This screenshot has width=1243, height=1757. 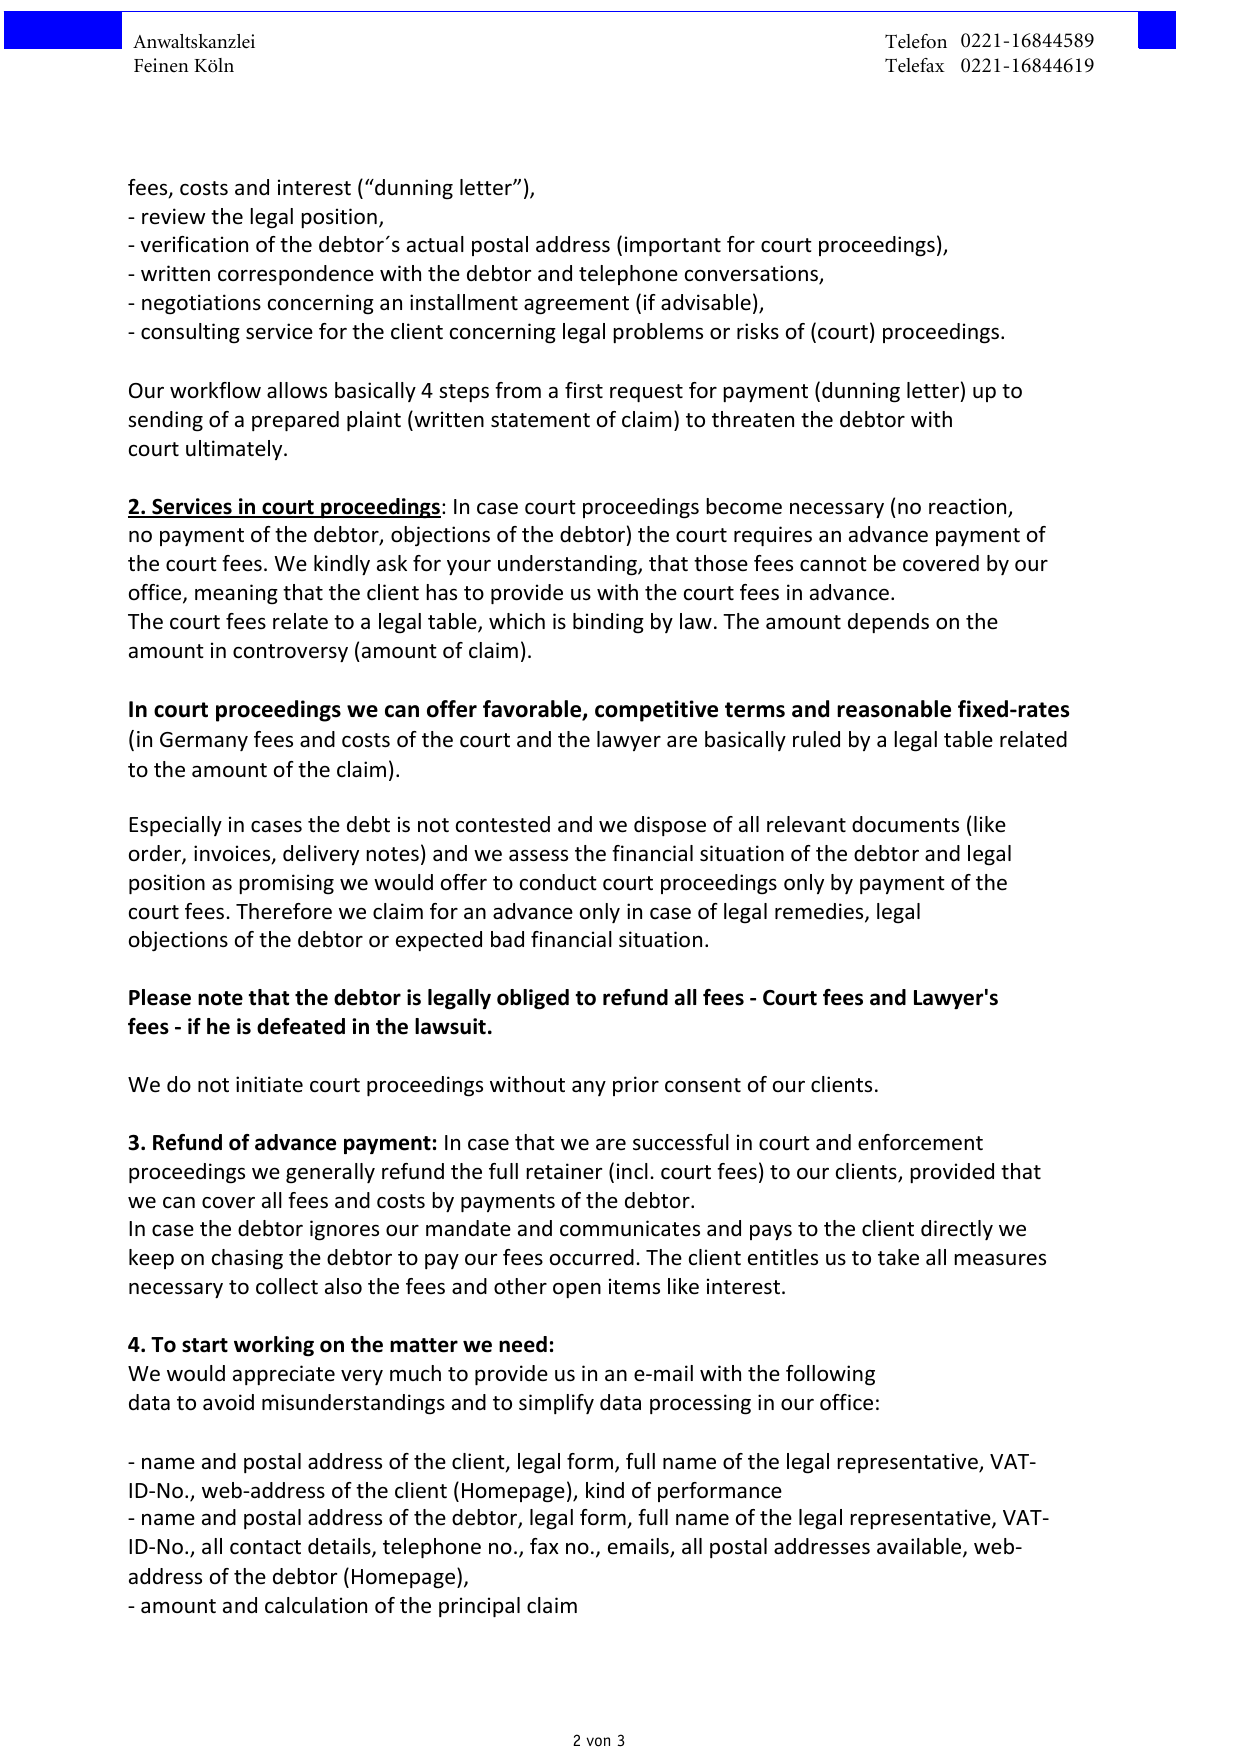 What do you see at coordinates (916, 41) in the screenshot?
I see `Telefon` at bounding box center [916, 41].
